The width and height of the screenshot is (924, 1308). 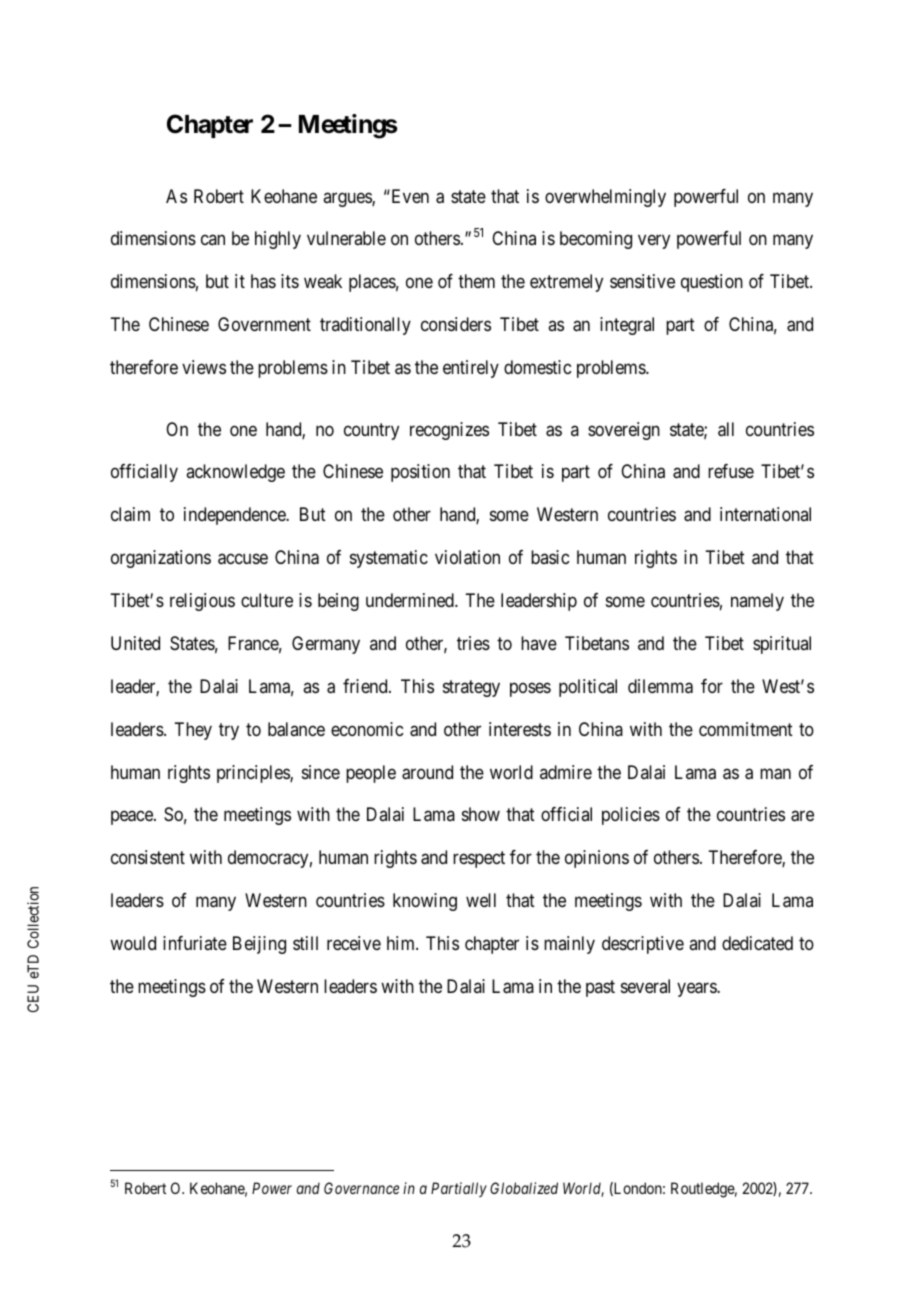 I want to click on dedicated, so click(x=757, y=943).
